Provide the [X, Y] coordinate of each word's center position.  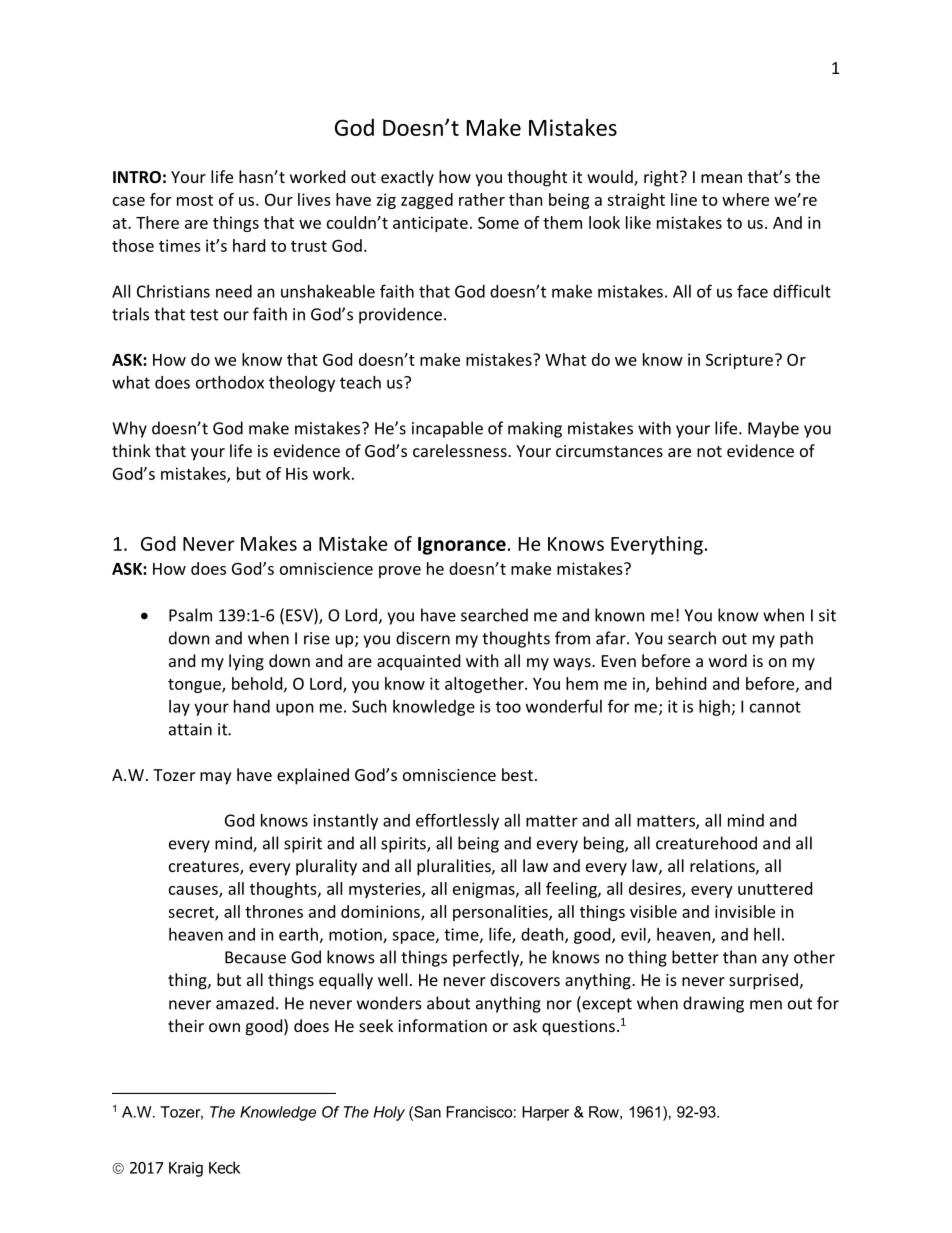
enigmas [485, 890]
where [745, 199]
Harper [545, 1113]
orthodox [230, 382]
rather [482, 199]
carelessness [461, 450]
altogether [485, 685]
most [195, 200]
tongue [195, 686]
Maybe [773, 429]
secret [192, 913]
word [728, 660]
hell [767, 934]
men [766, 1005]
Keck [225, 1167]
